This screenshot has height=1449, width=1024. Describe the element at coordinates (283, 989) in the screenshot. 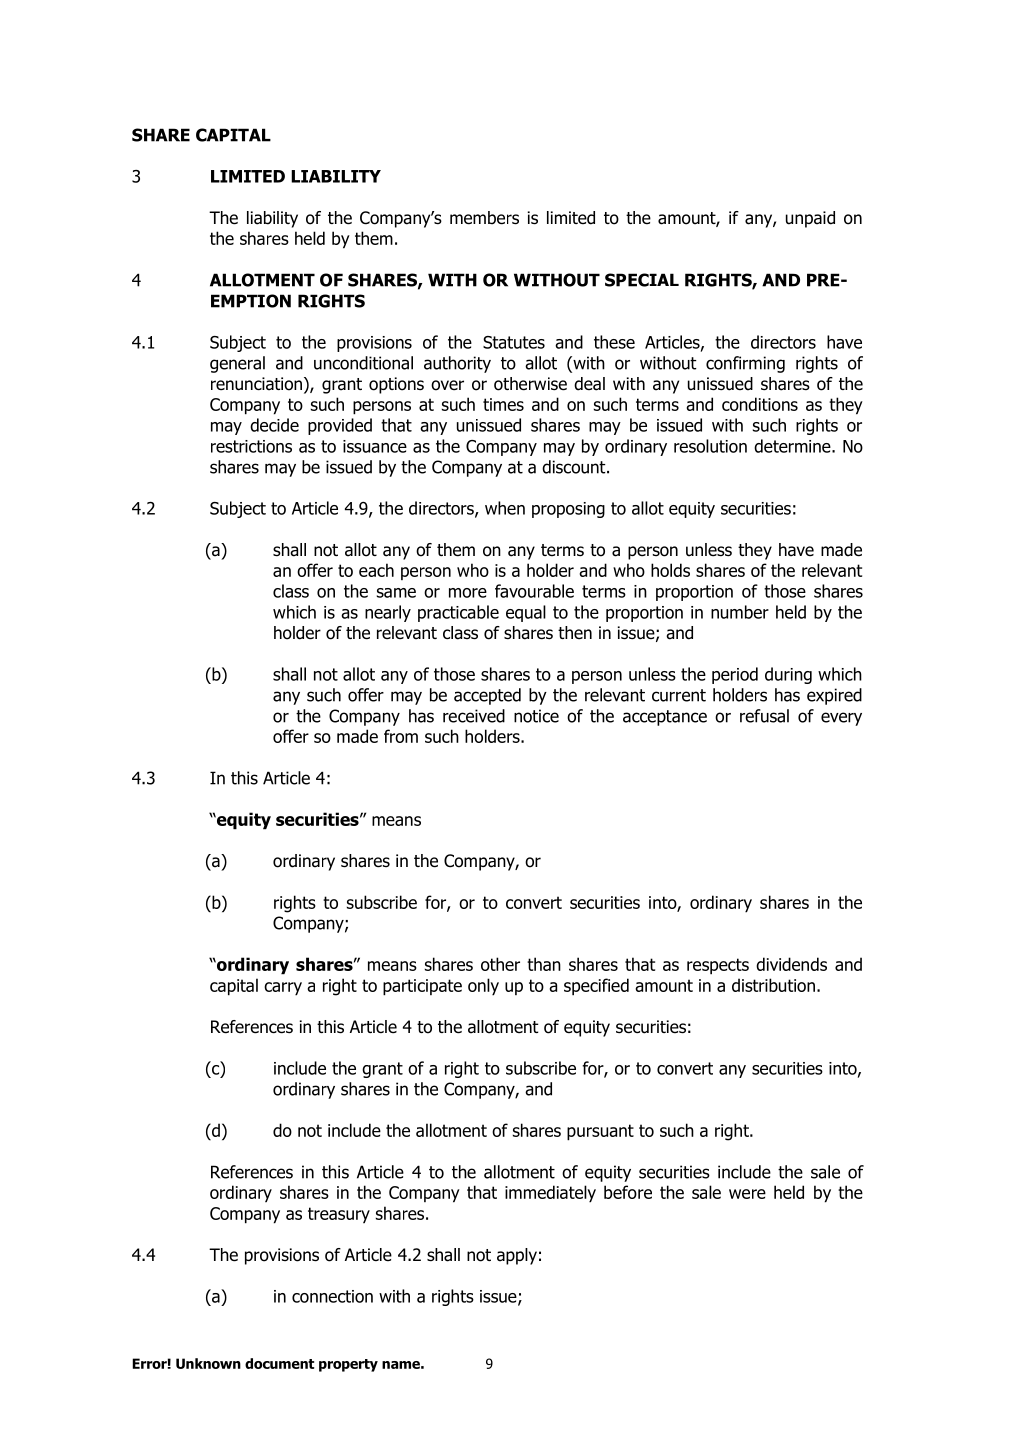

I see `carry` at that location.
